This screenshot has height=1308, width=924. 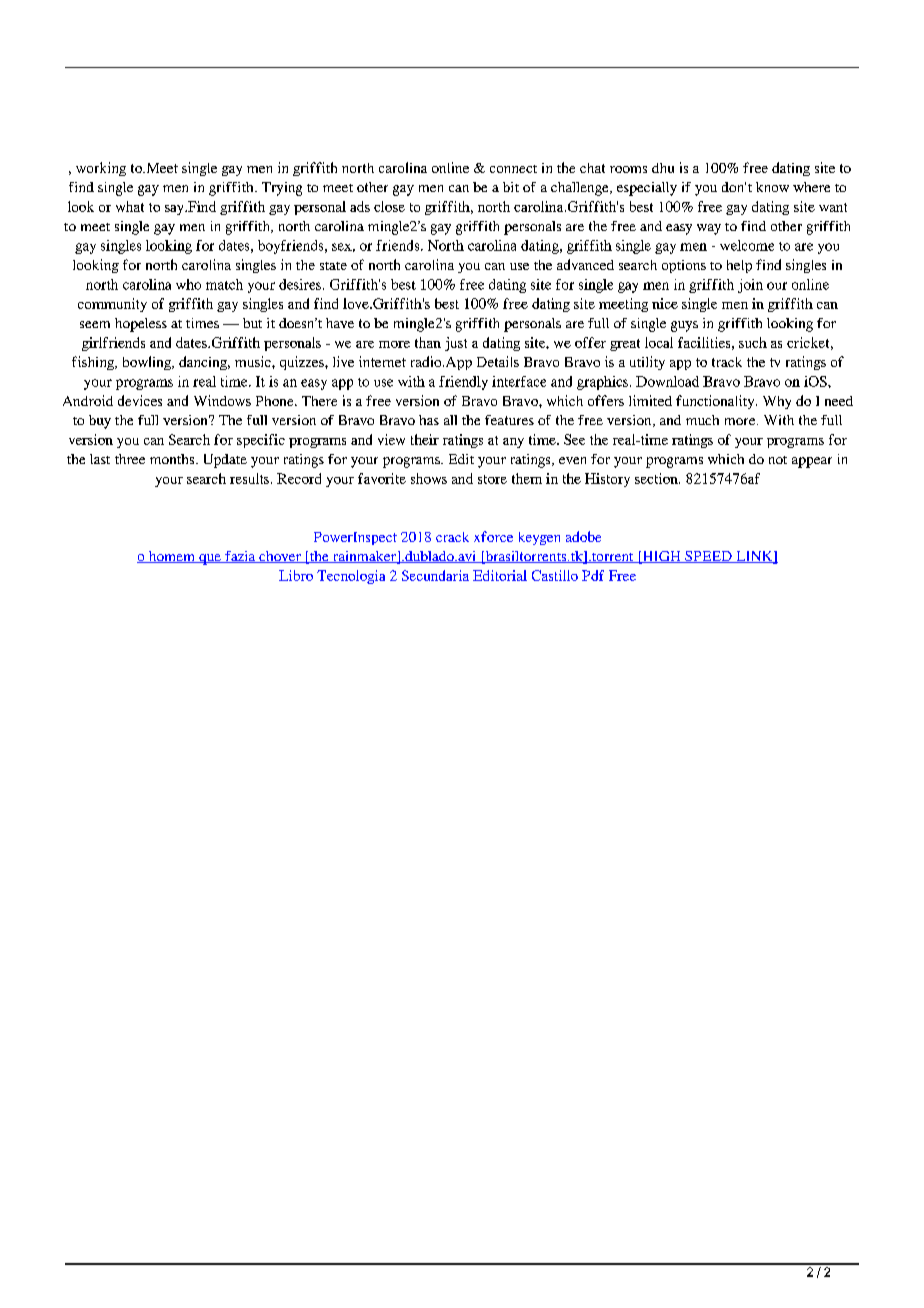 What do you see at coordinates (708, 557) in the screenshot?
I see `SPEED` at bounding box center [708, 557].
